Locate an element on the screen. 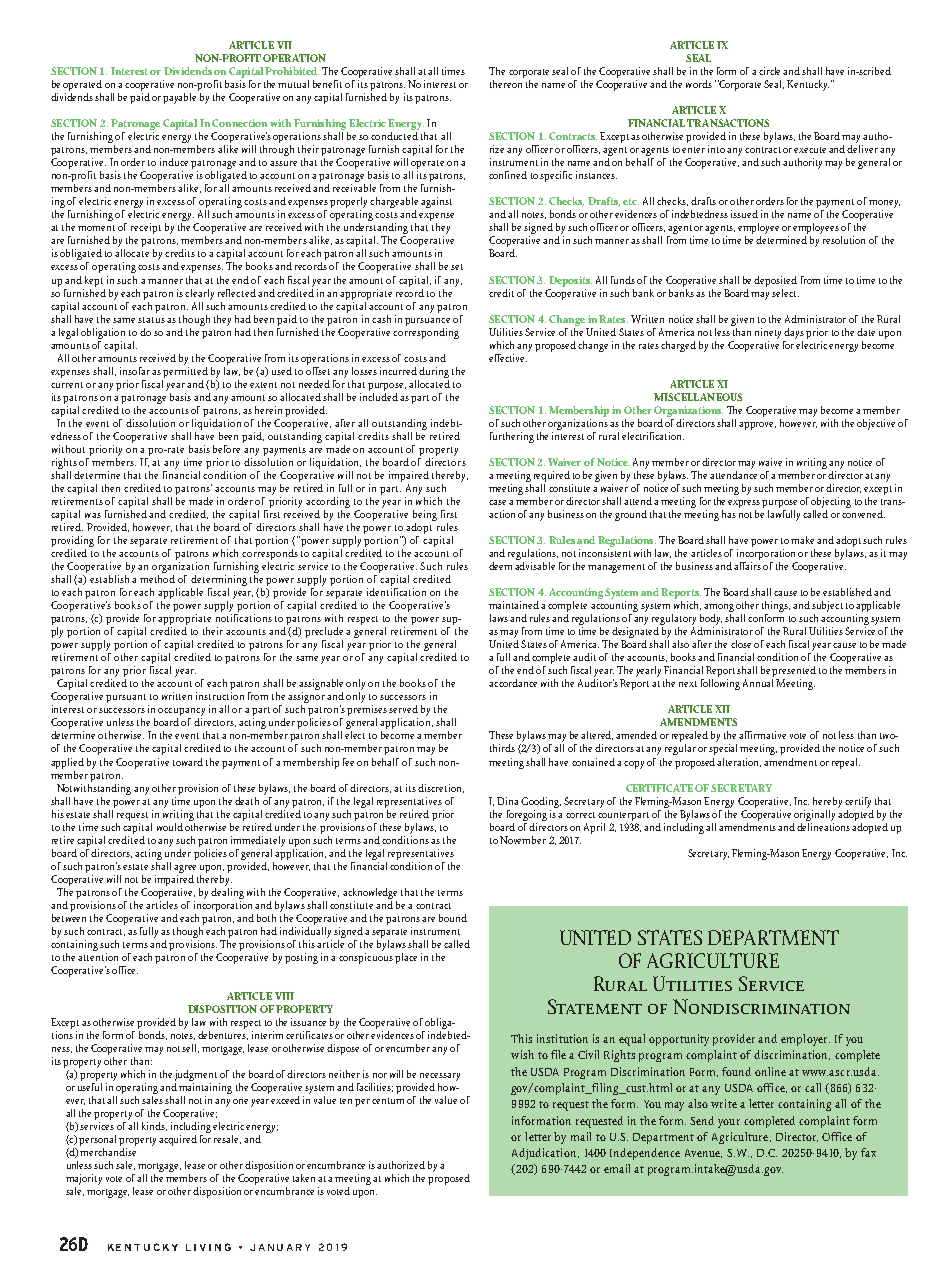  acquired is located at coordinates (178, 1140).
